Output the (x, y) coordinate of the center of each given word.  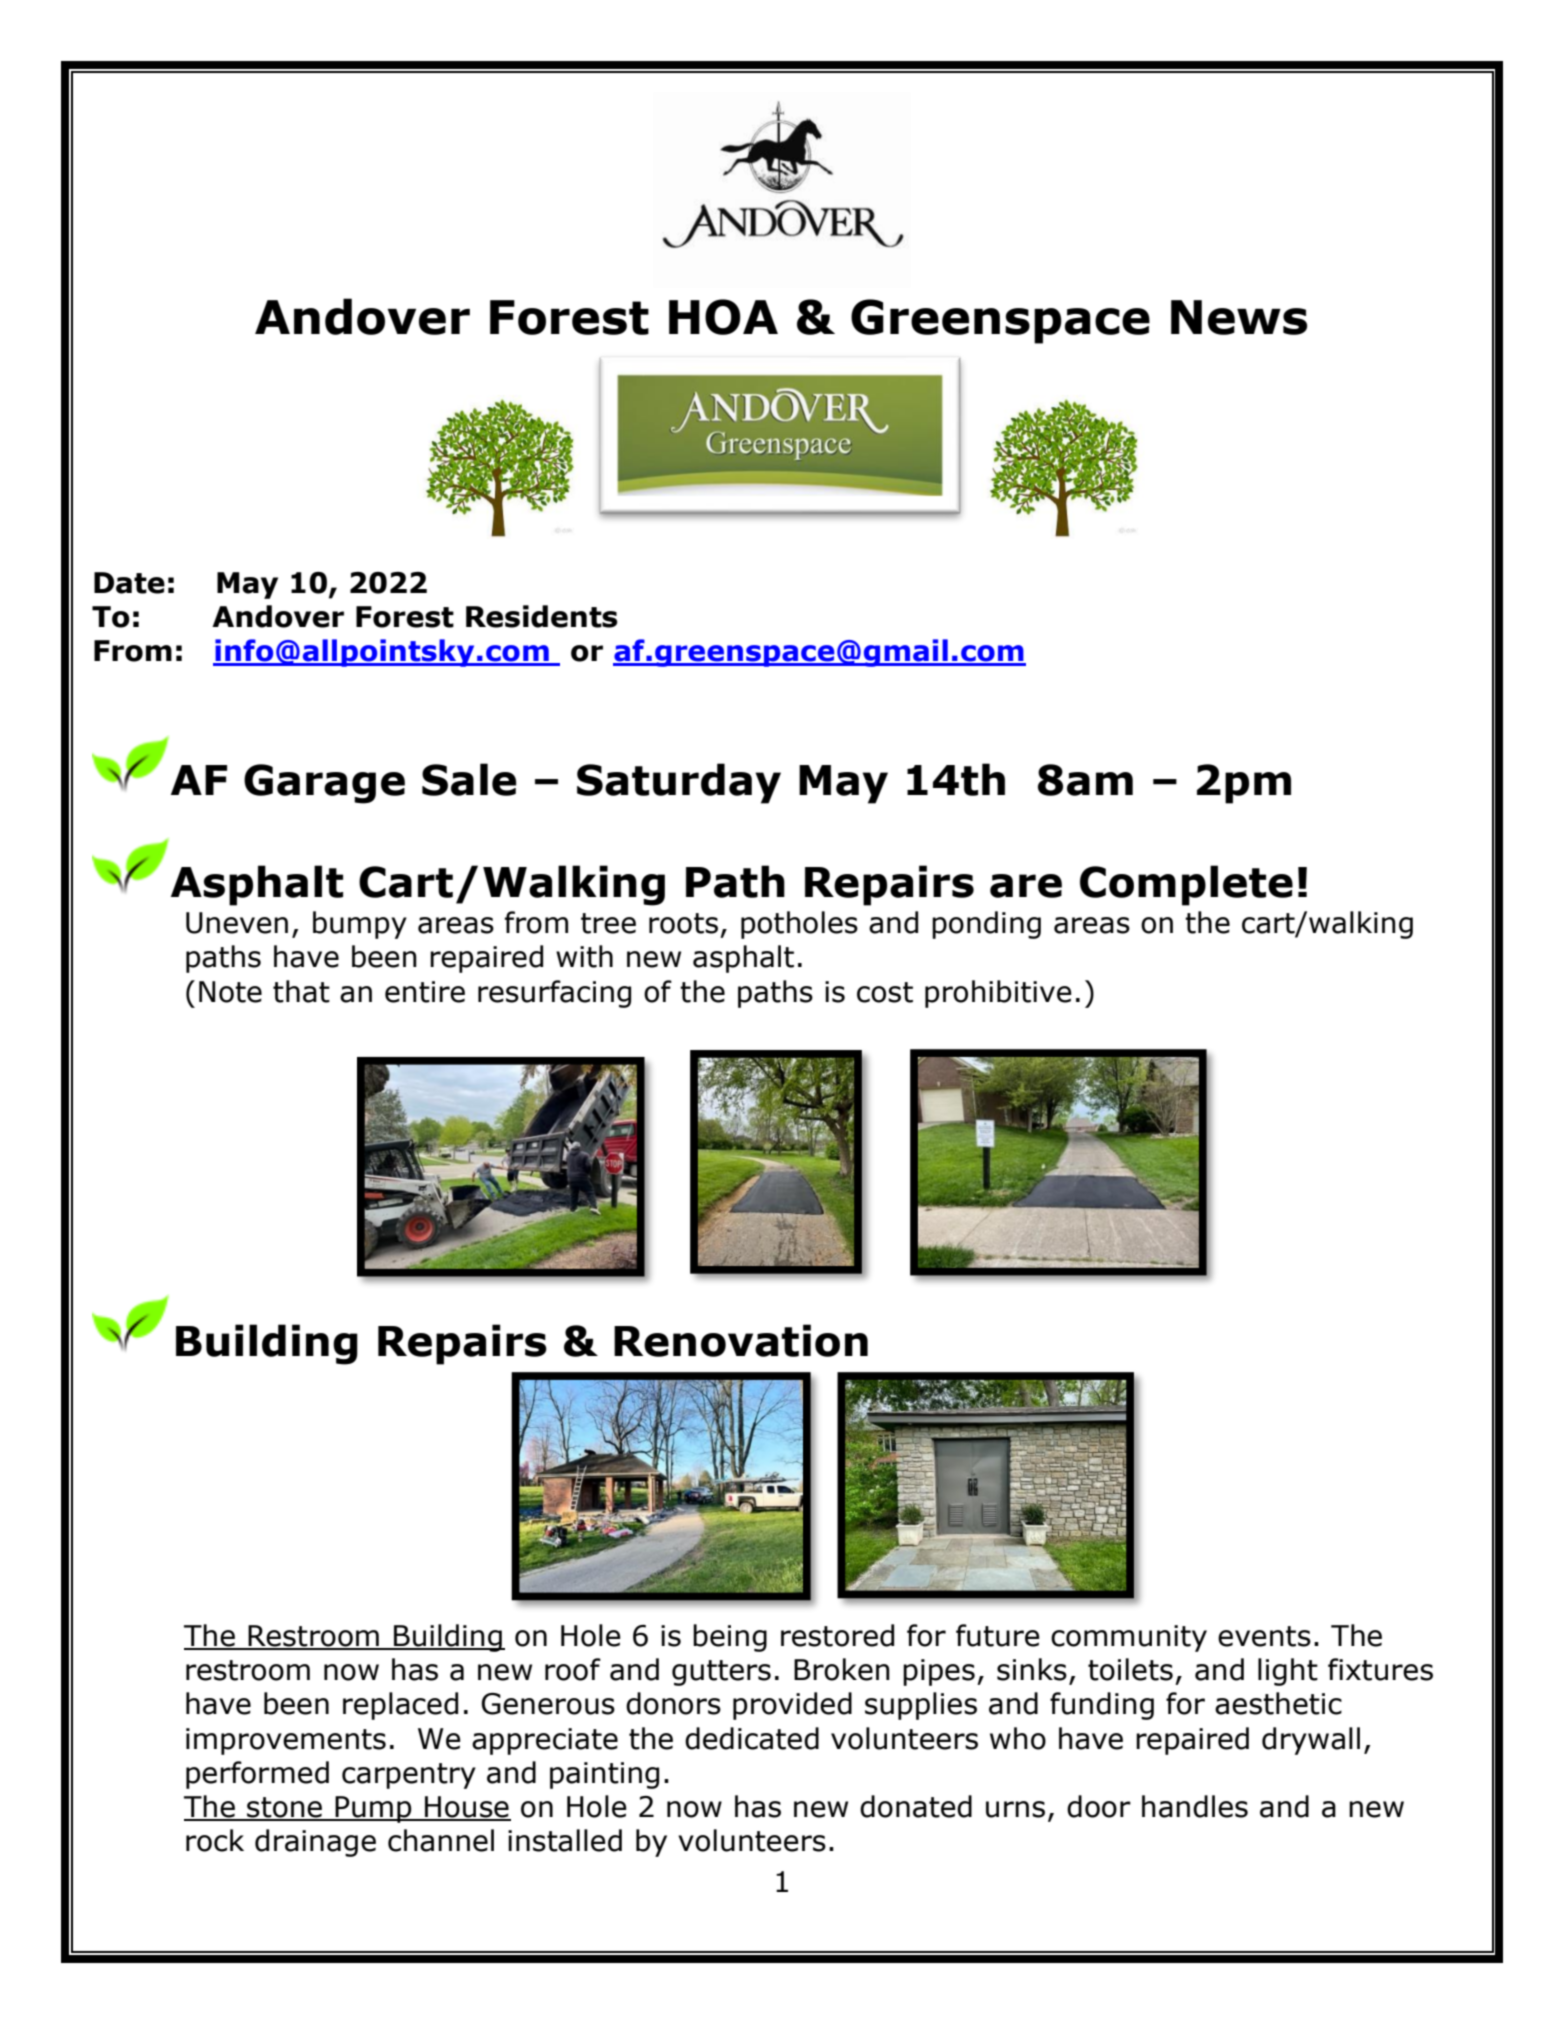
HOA (723, 317)
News (1239, 317)
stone (284, 1808)
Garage (324, 784)
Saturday (679, 783)
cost (885, 992)
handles (1195, 1806)
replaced (400, 1706)
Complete (1186, 885)
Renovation (741, 1340)
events (1264, 1636)
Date (129, 583)
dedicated (752, 1738)
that (301, 991)
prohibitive (998, 994)
